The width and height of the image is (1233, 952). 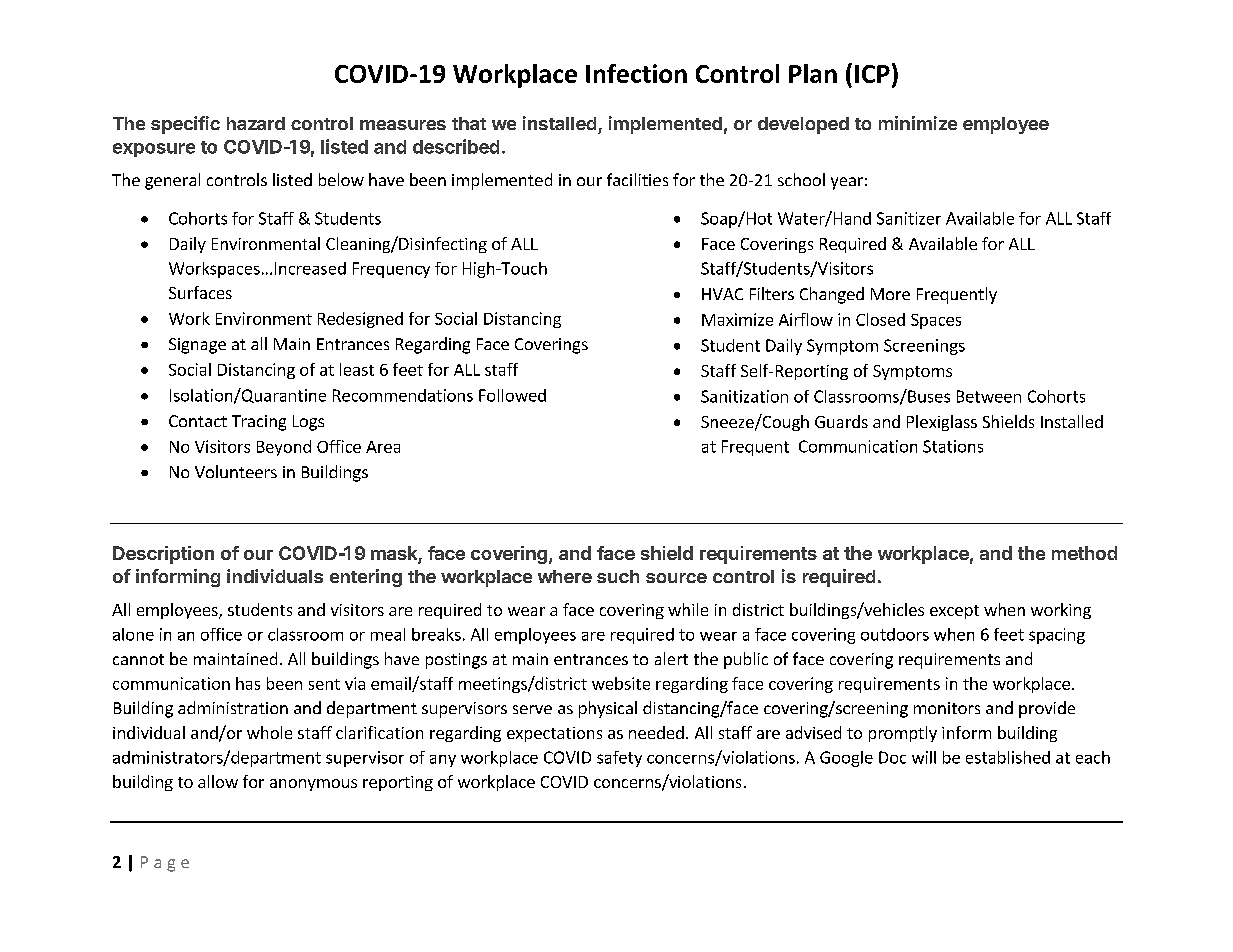 What do you see at coordinates (218, 781) in the image?
I see `allow` at bounding box center [218, 781].
